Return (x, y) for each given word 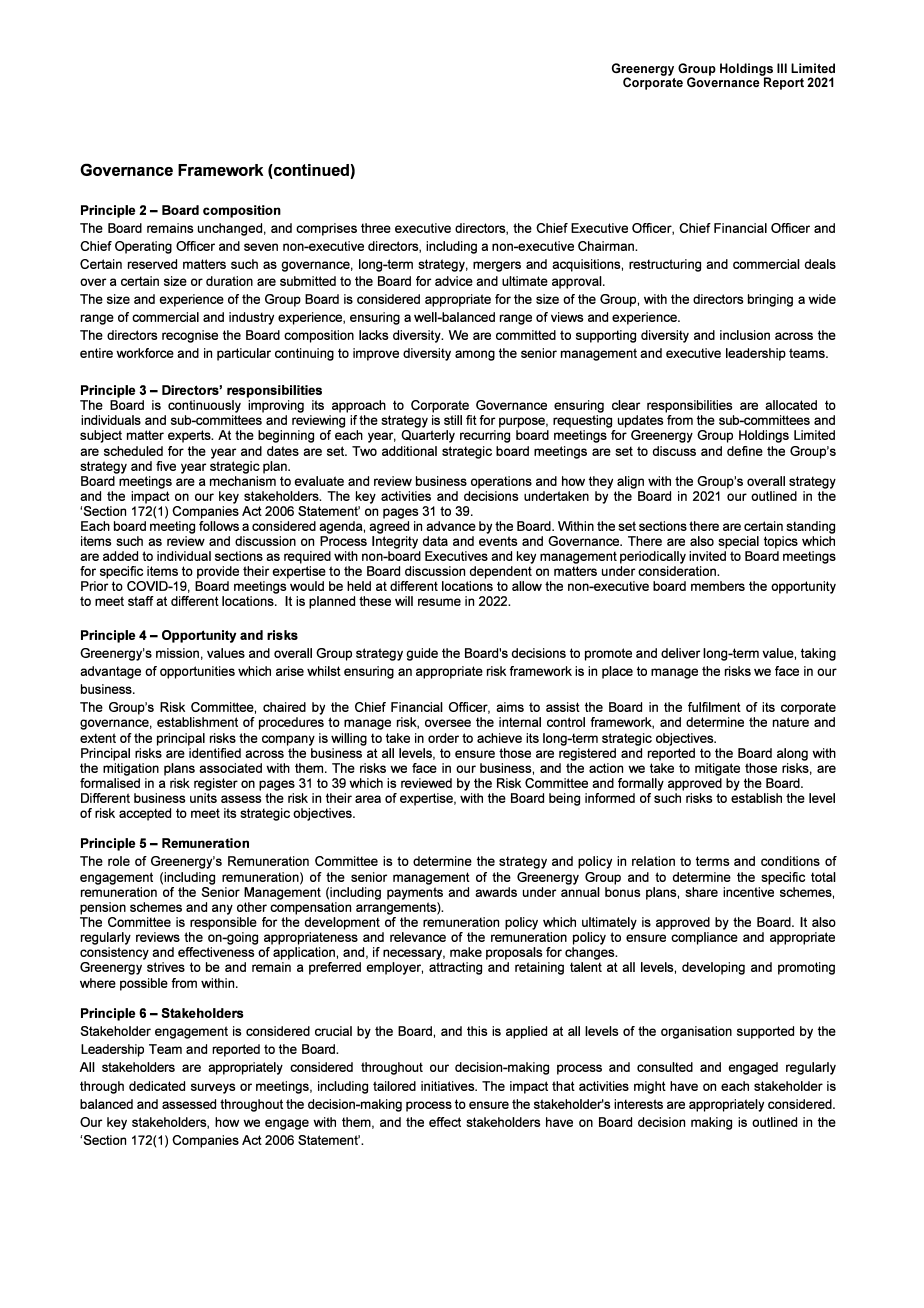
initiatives (449, 1086)
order (443, 738)
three (376, 228)
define (745, 451)
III (782, 68)
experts (190, 436)
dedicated (157, 1086)
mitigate (717, 769)
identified (215, 753)
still (453, 420)
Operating (143, 247)
